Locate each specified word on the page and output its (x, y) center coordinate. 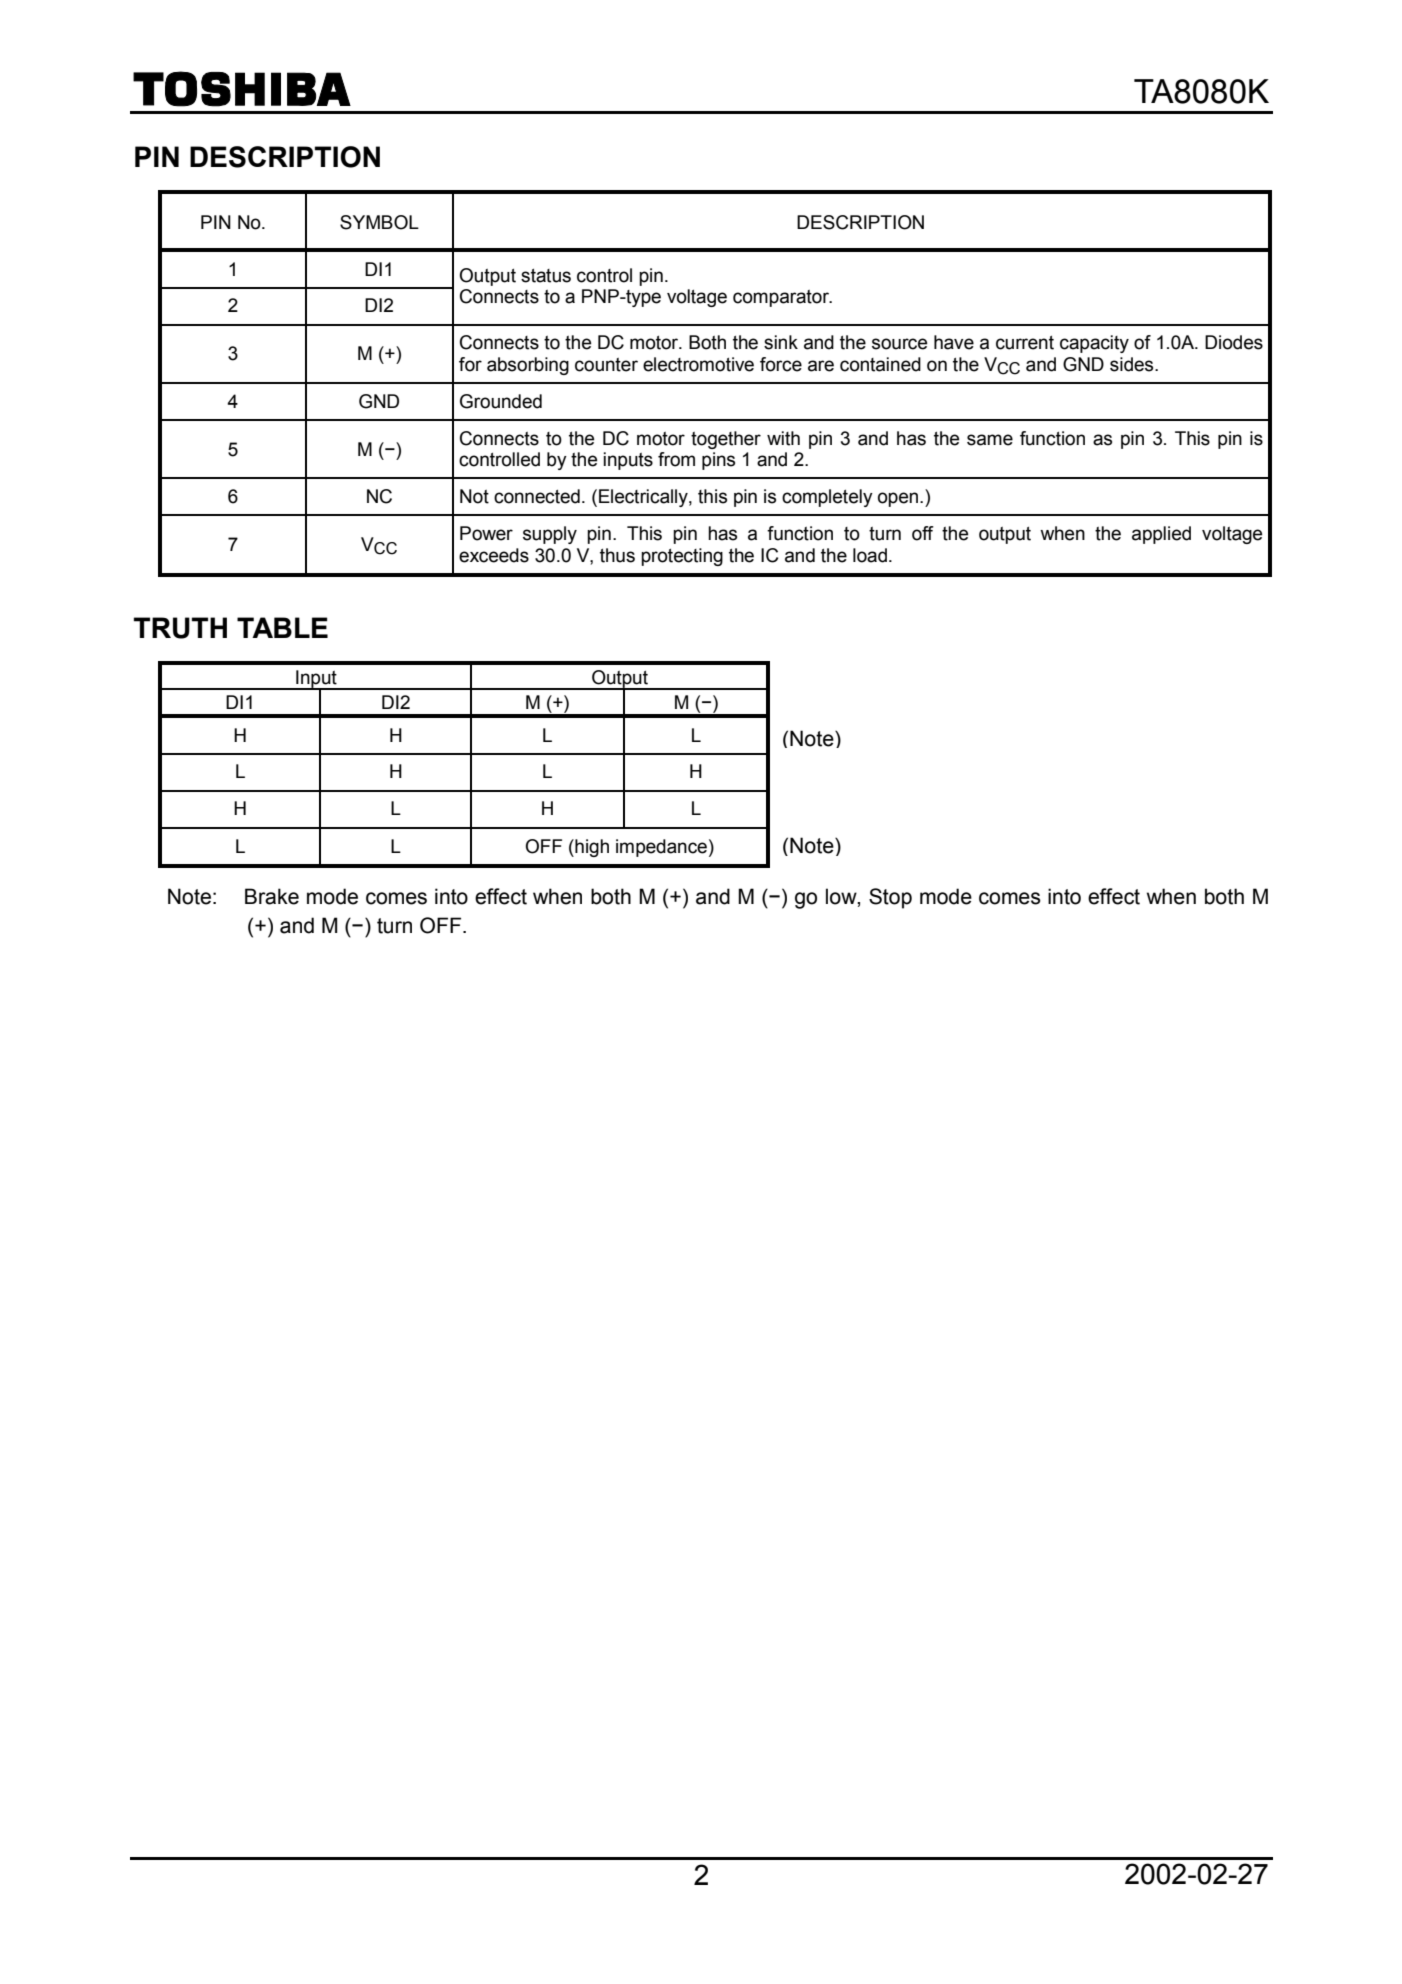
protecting (682, 557)
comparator (782, 298)
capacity (1094, 344)
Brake (272, 896)
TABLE (282, 627)
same (990, 440)
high (591, 848)
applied (1161, 535)
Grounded (501, 401)
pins (718, 461)
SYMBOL (379, 222)
